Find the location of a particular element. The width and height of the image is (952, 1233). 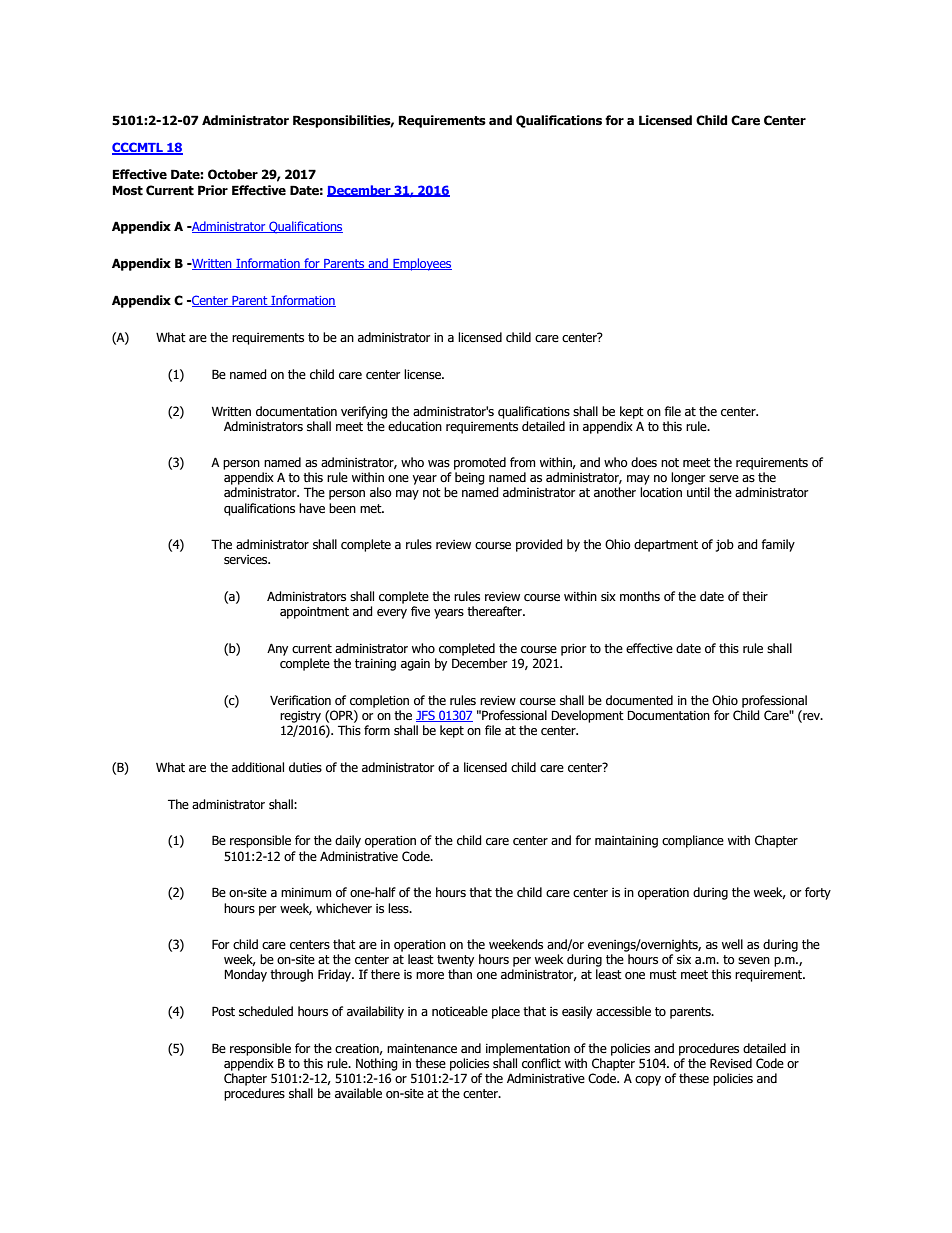

does is located at coordinates (644, 462).
